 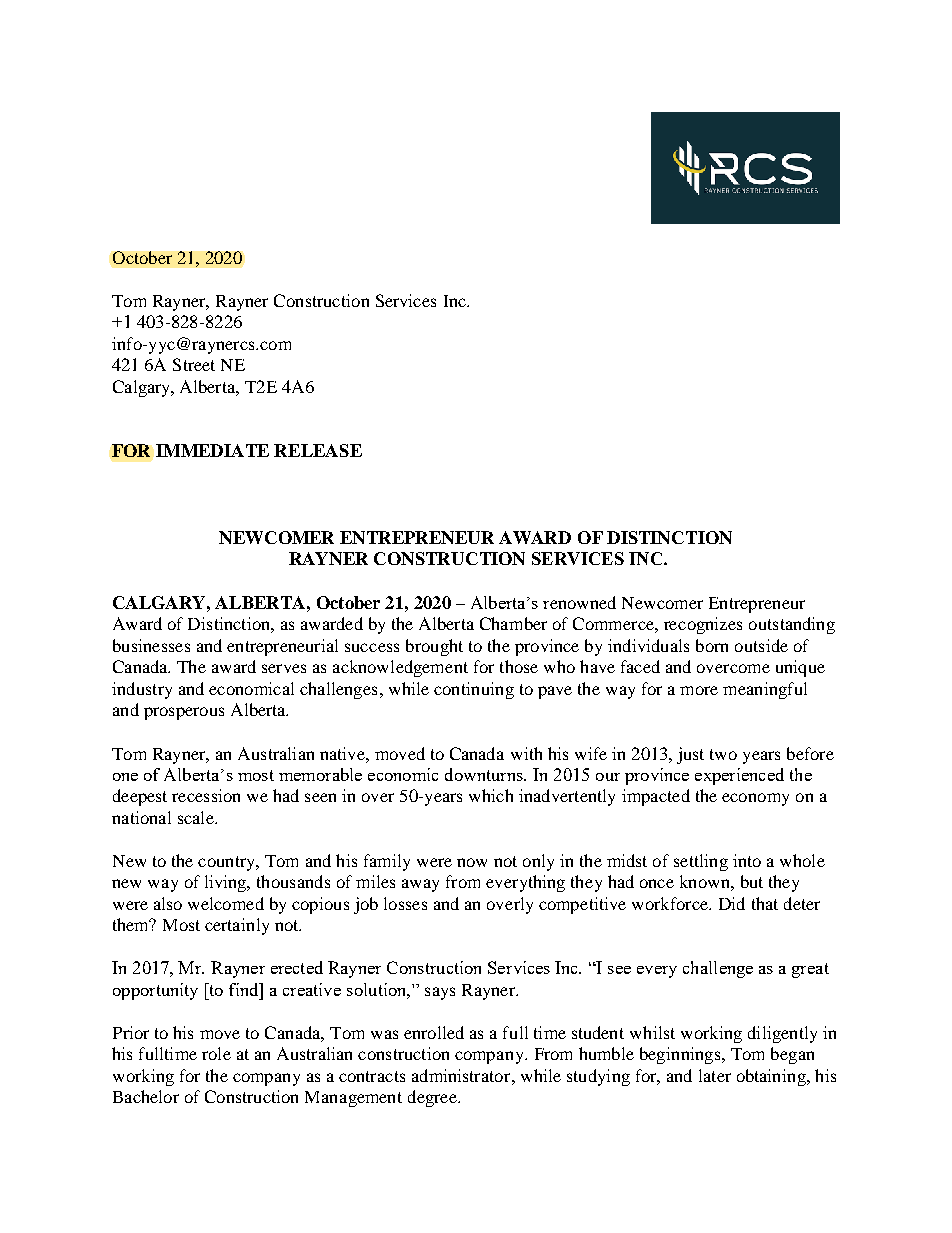 I want to click on certainly, so click(x=237, y=926).
